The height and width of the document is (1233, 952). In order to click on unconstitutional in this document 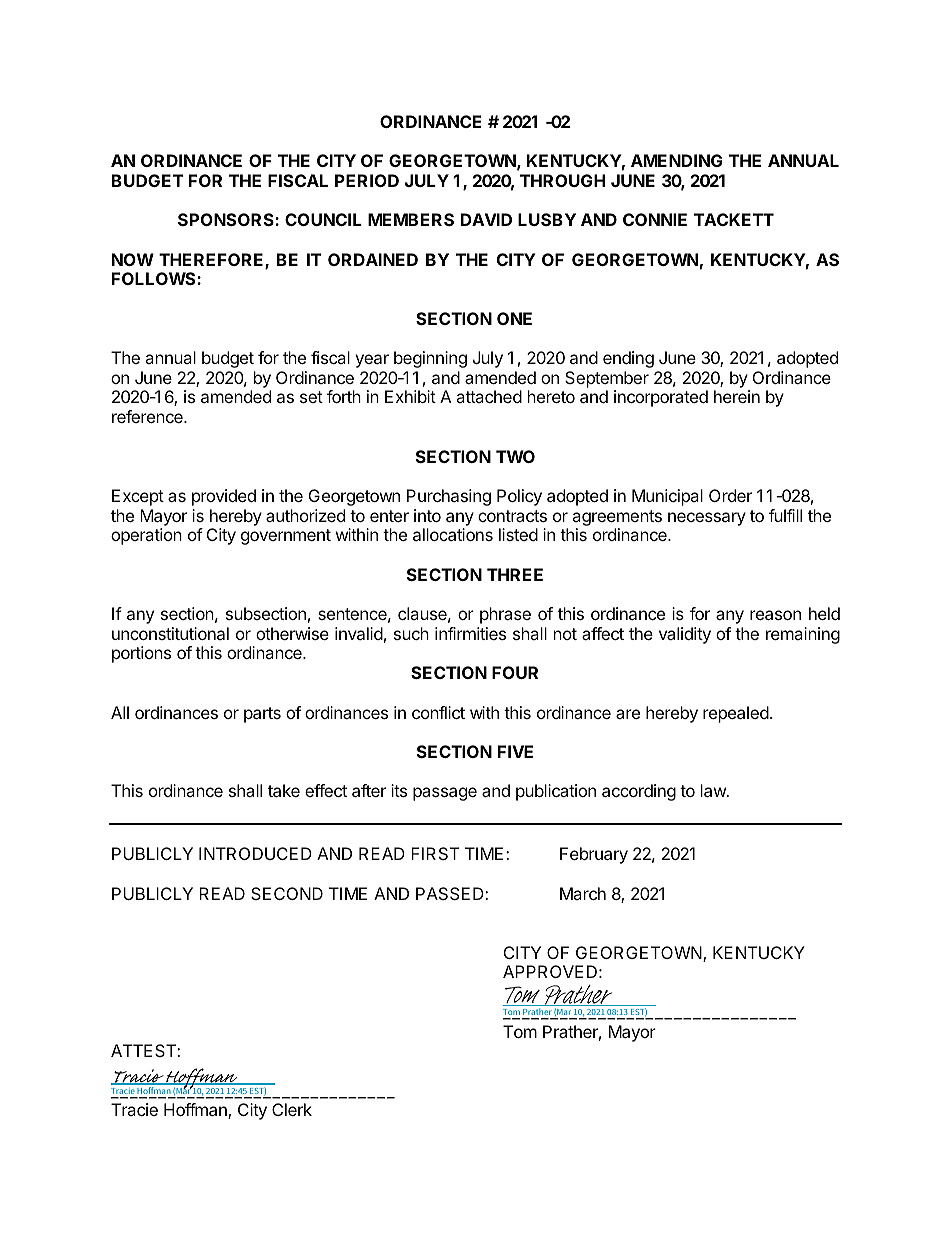, I will do `click(170, 633)`.
